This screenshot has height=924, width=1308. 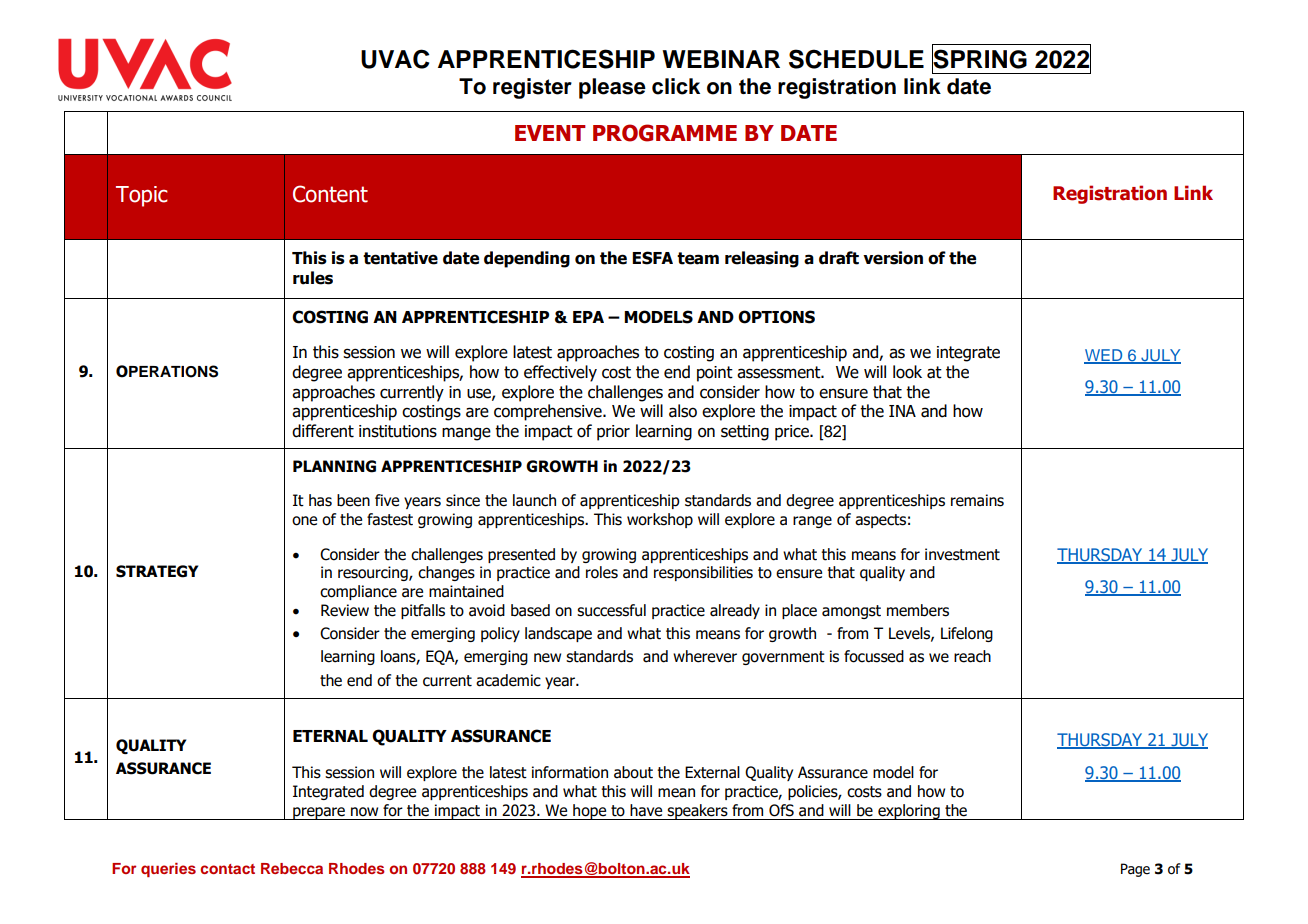 What do you see at coordinates (292, 868) in the screenshot?
I see `Rebecca` at bounding box center [292, 868].
